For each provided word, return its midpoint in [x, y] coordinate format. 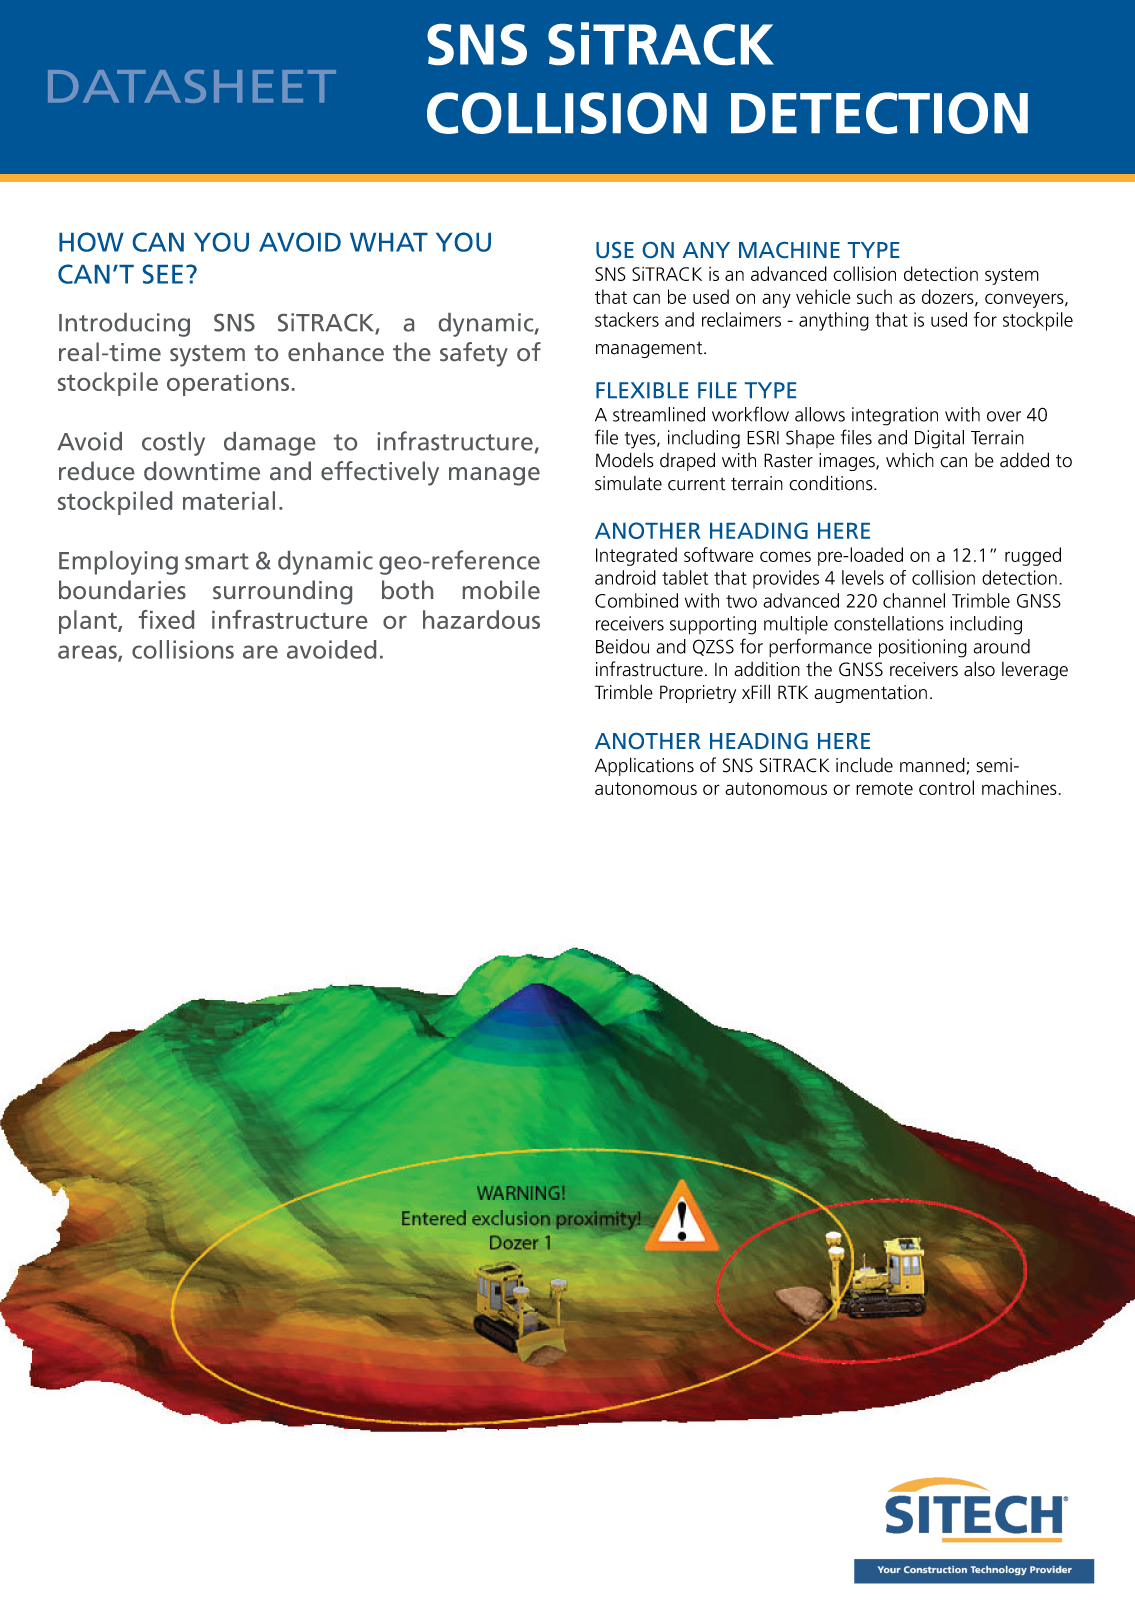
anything [834, 321]
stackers [627, 319]
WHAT [389, 242]
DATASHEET [192, 86]
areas [88, 653]
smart [217, 561]
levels [863, 577]
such [874, 296]
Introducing [124, 325]
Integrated [636, 556]
